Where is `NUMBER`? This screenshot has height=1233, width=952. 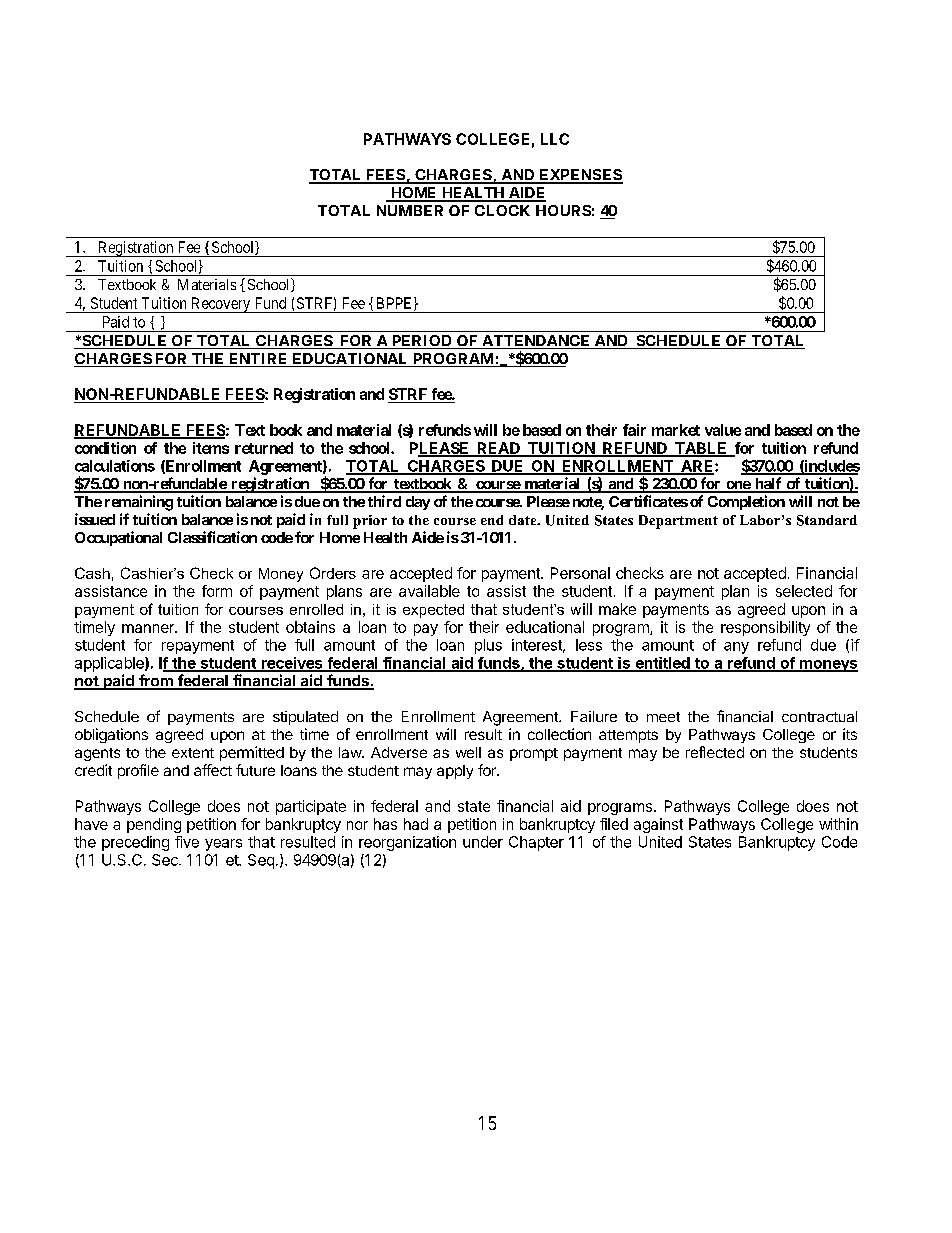
NUMBER is located at coordinates (410, 210).
